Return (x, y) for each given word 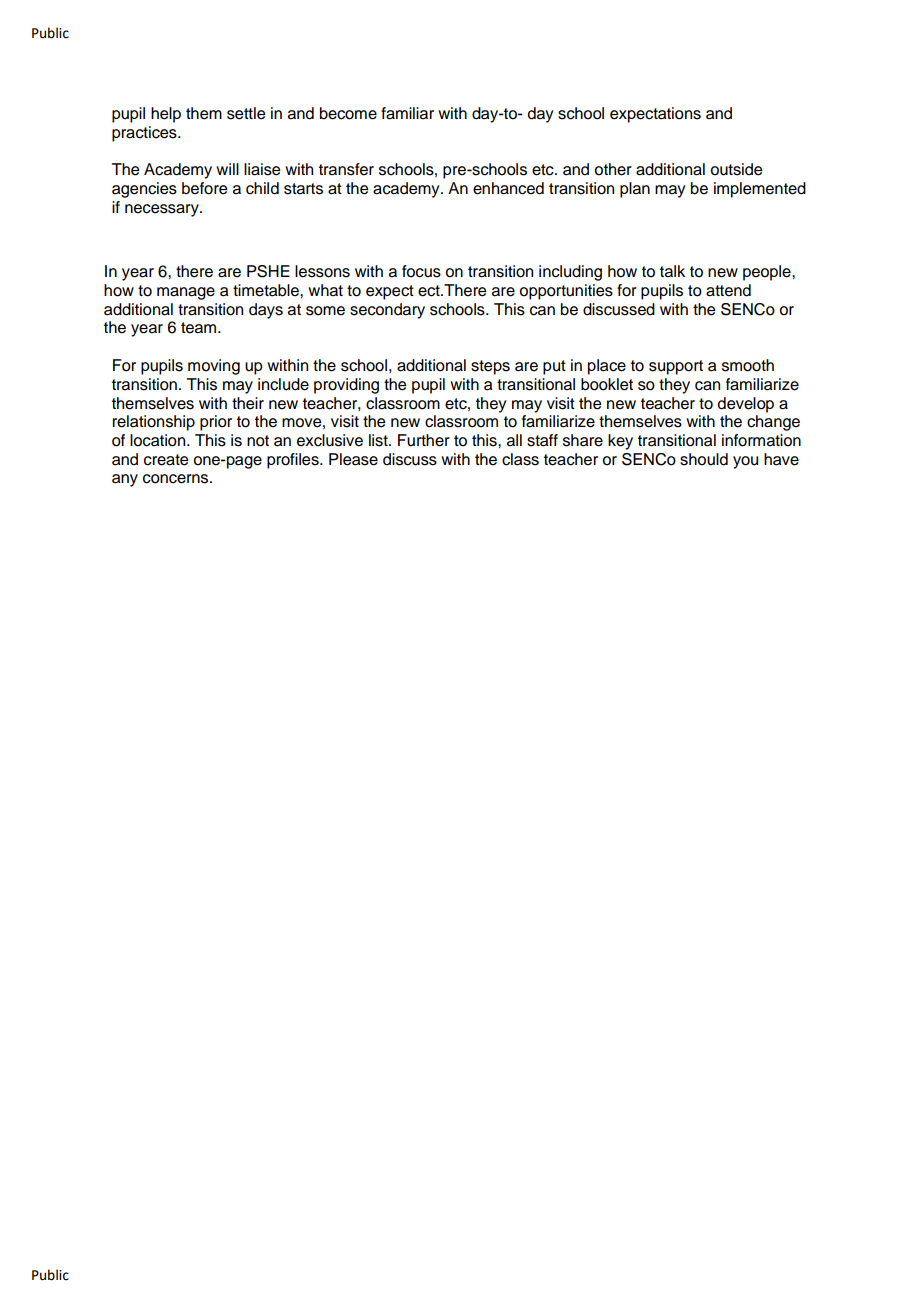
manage (186, 293)
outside (736, 169)
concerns (177, 479)
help (166, 115)
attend (728, 290)
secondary (387, 311)
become (348, 113)
